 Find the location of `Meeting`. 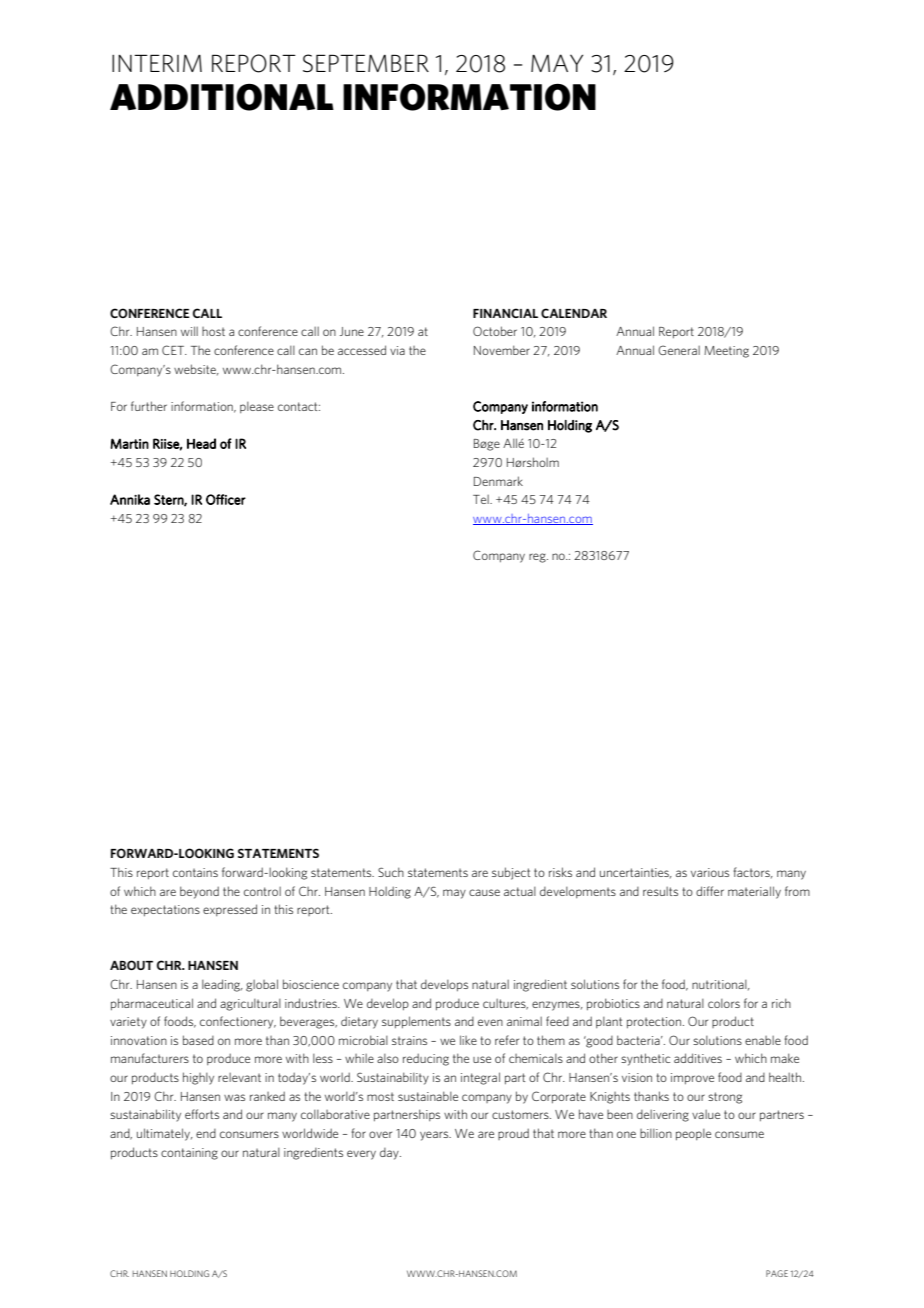

Meeting is located at coordinates (726, 352).
